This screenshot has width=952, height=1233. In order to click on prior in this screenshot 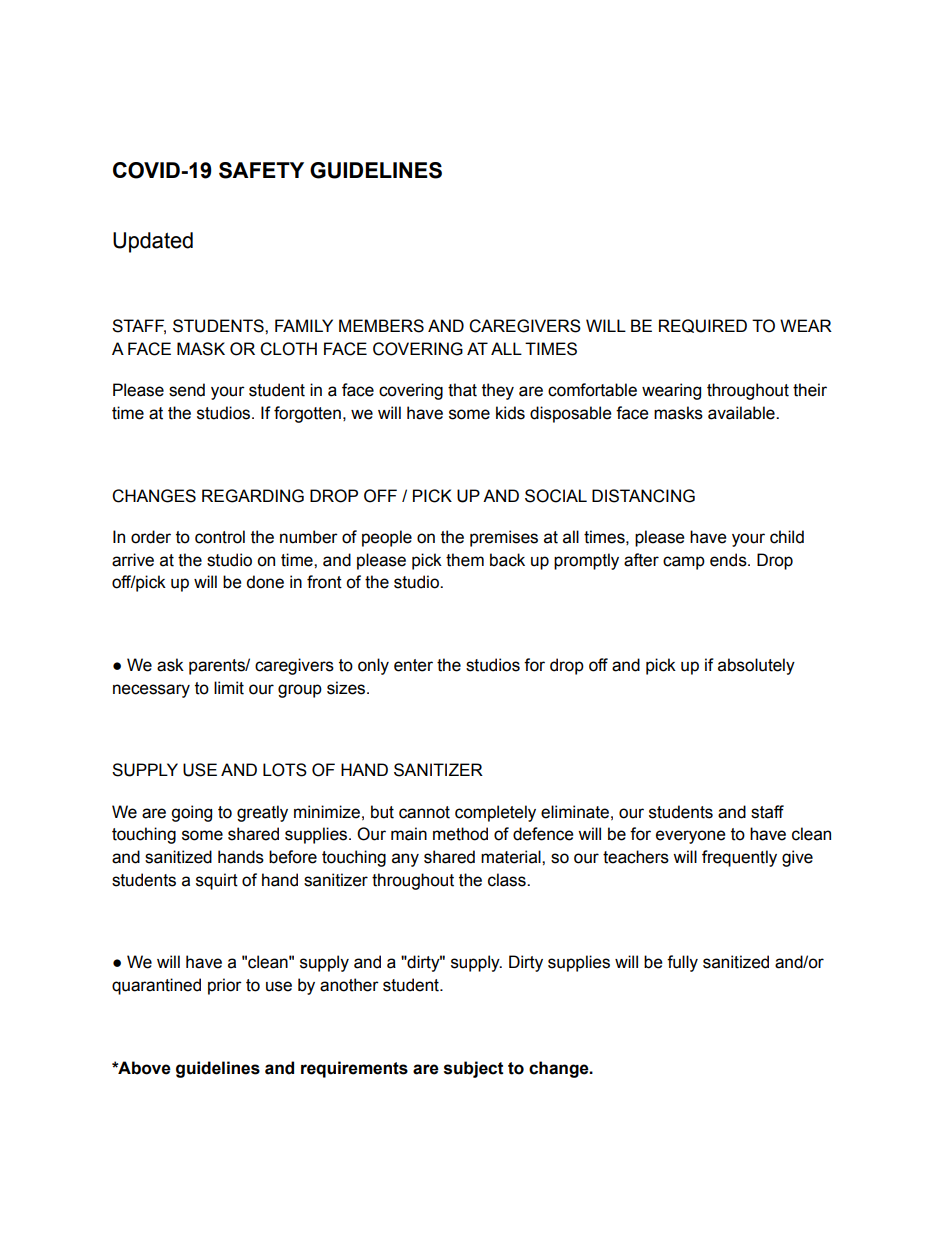, I will do `click(225, 986)`.
